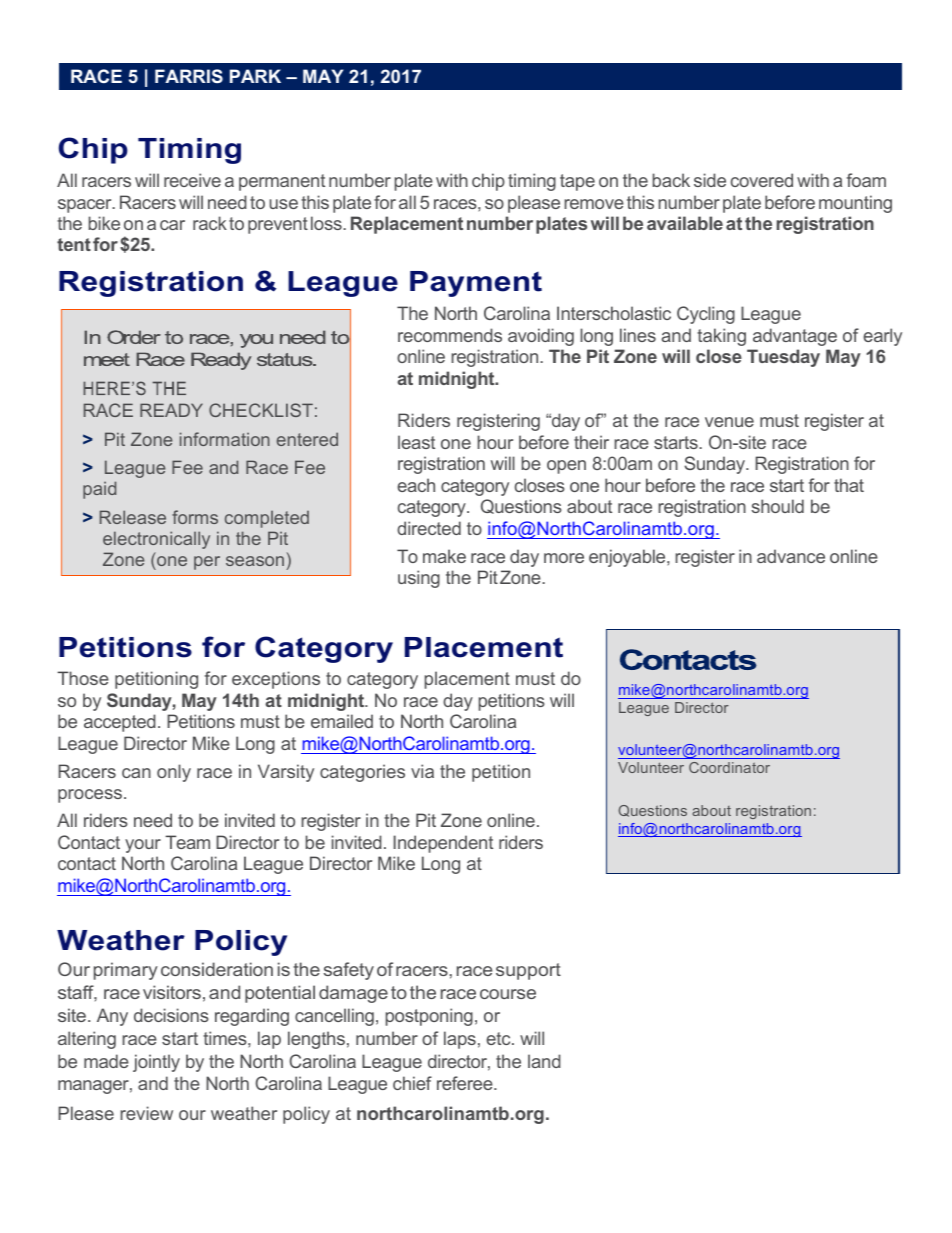 The height and width of the page is (1233, 952). What do you see at coordinates (255, 76) in the page?
I see `PARK` at bounding box center [255, 76].
